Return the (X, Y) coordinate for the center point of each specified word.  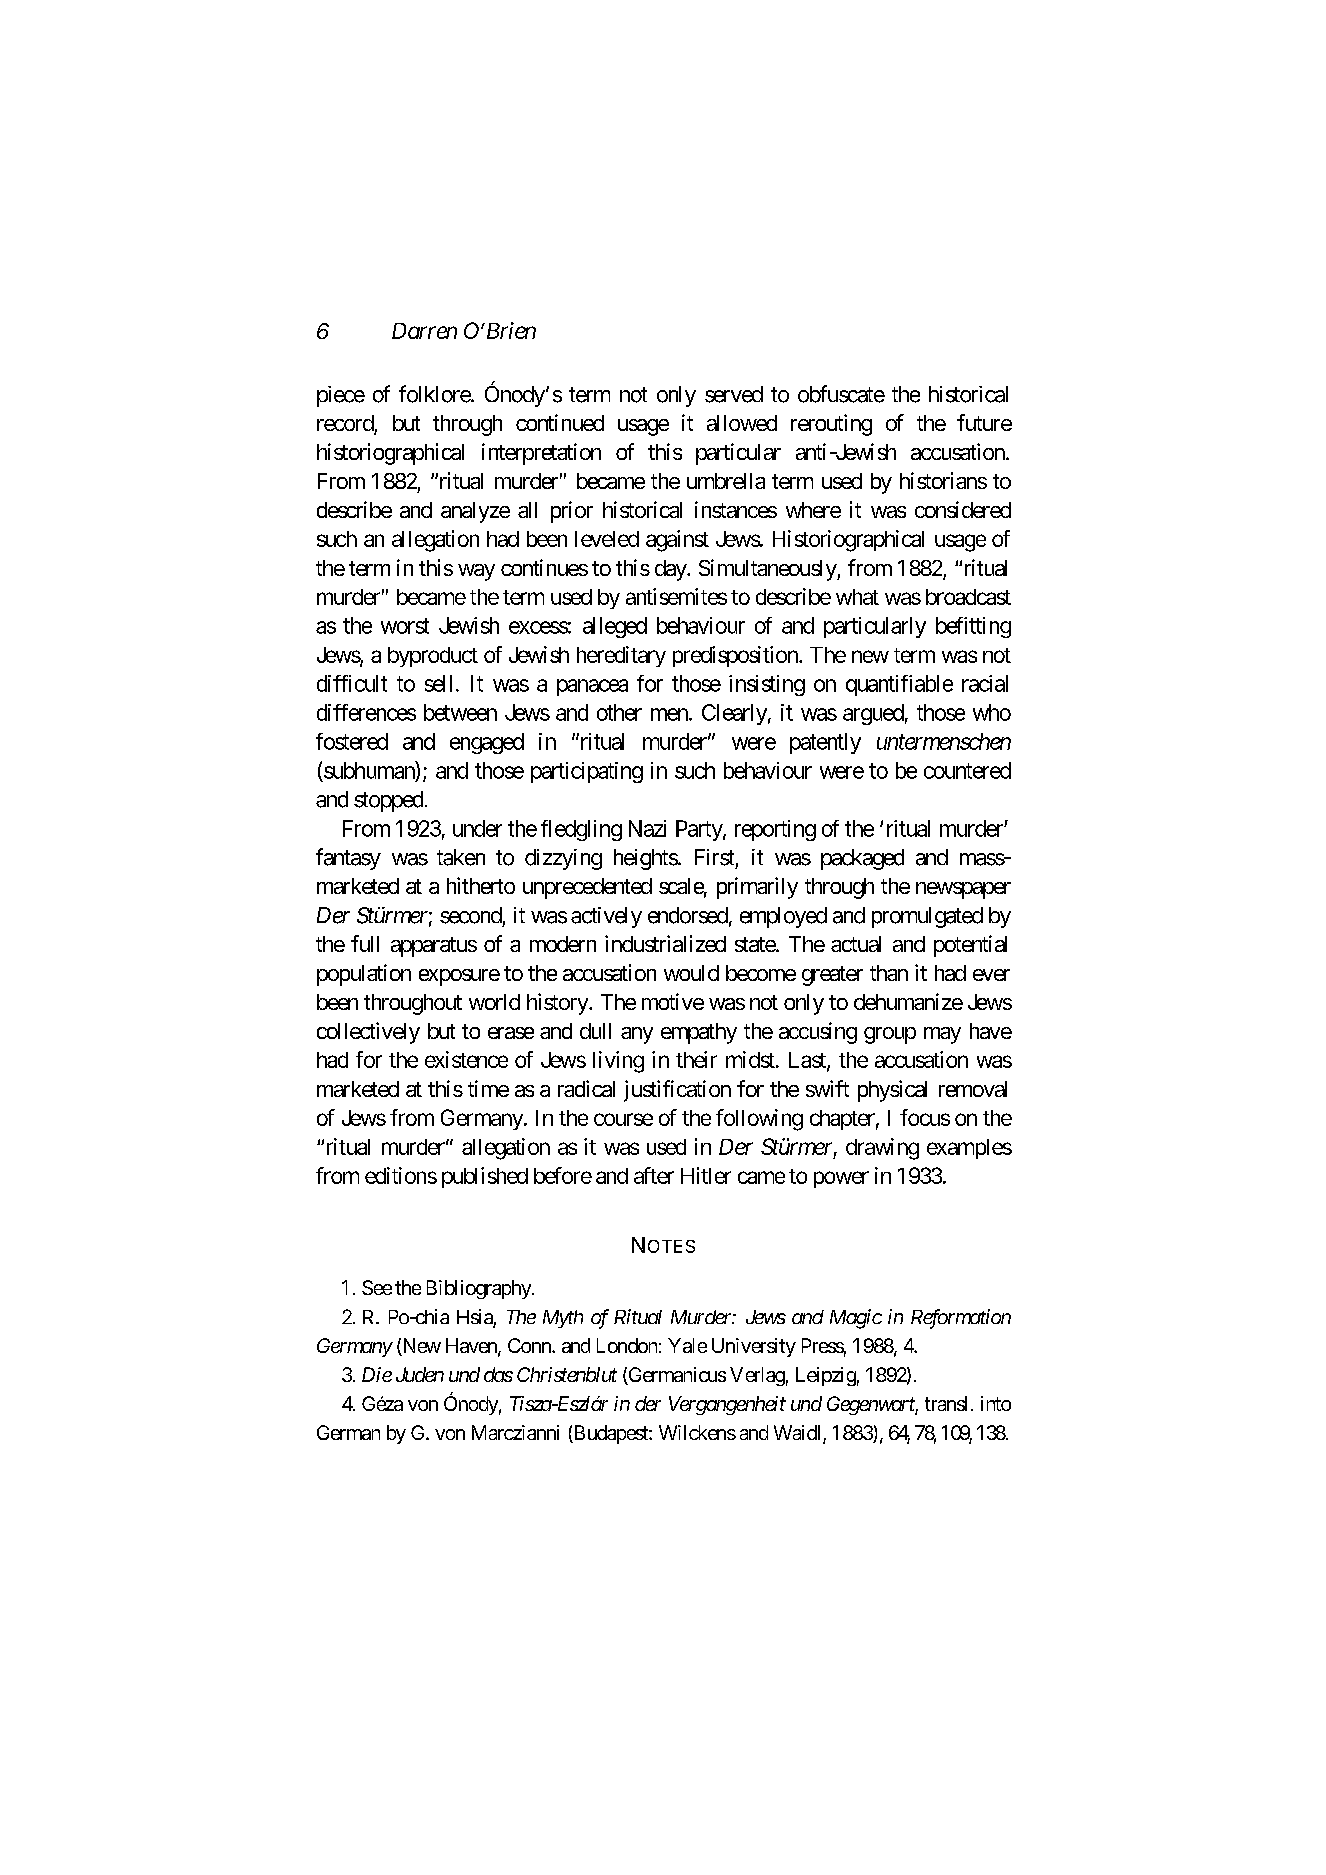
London (627, 1345)
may (942, 1035)
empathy (699, 1033)
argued (873, 714)
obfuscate (841, 394)
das (498, 1374)
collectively (368, 1033)
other (619, 712)
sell (438, 683)
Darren (424, 331)
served (734, 394)
